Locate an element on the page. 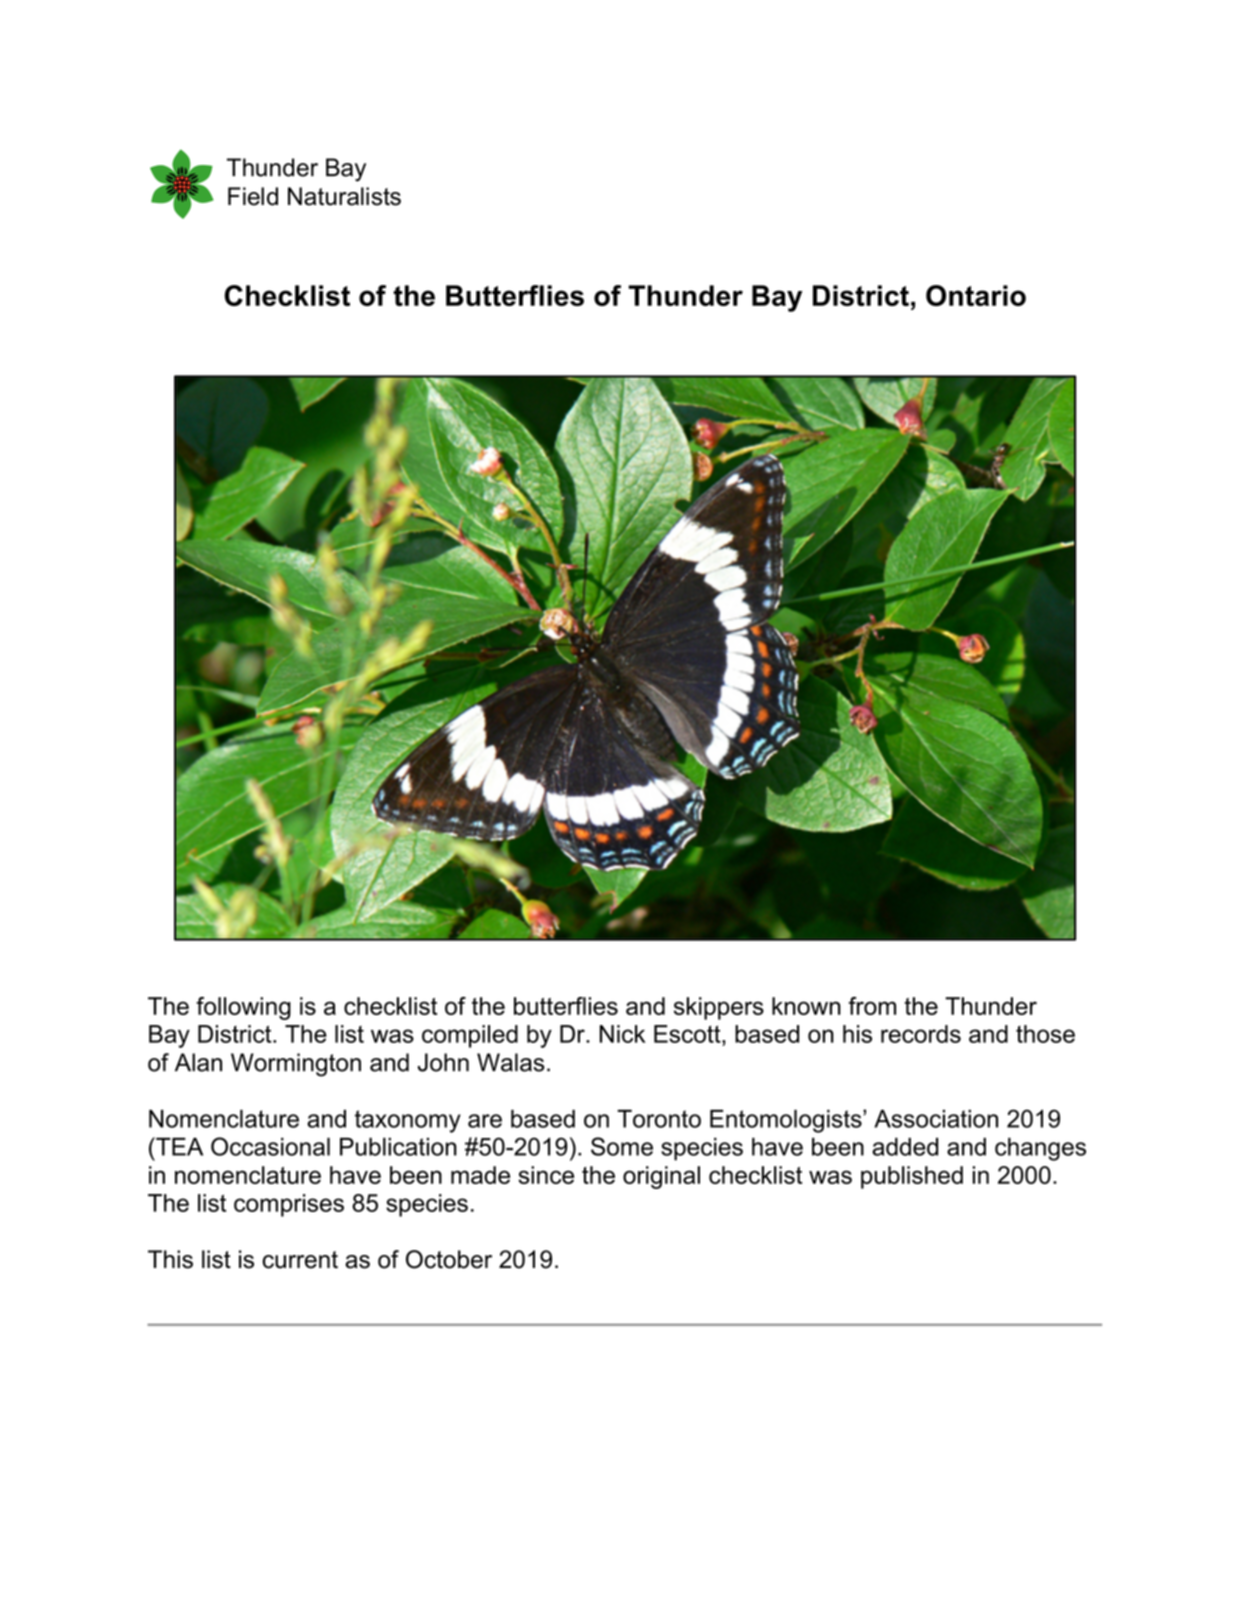  skippers is located at coordinates (719, 1008).
